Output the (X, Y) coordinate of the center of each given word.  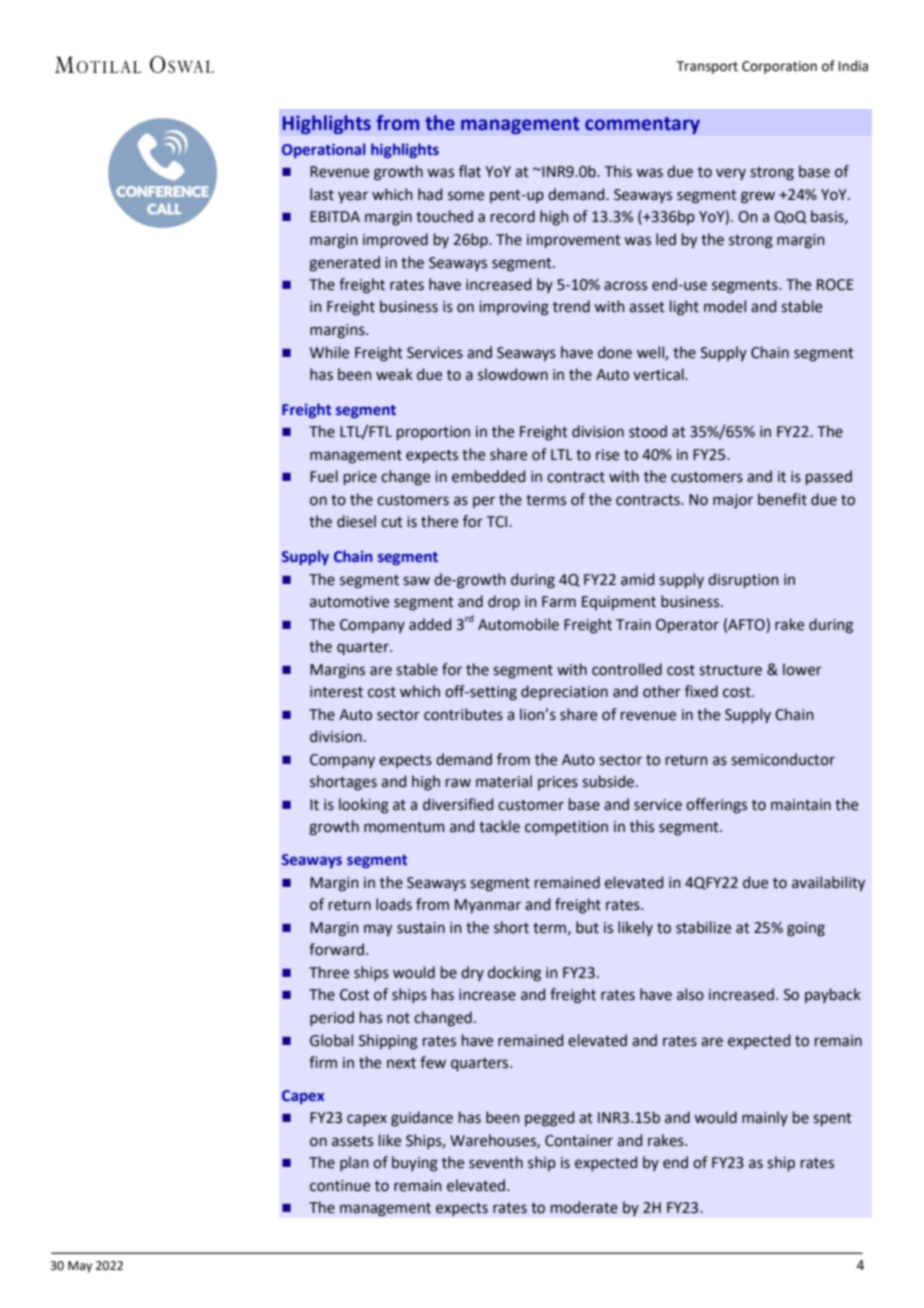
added (430, 624)
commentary (642, 125)
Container (579, 1141)
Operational (323, 150)
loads (394, 904)
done (615, 352)
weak (394, 374)
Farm (559, 602)
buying (415, 1164)
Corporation (779, 67)
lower (802, 669)
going (806, 929)
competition (566, 828)
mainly (765, 1118)
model (725, 306)
